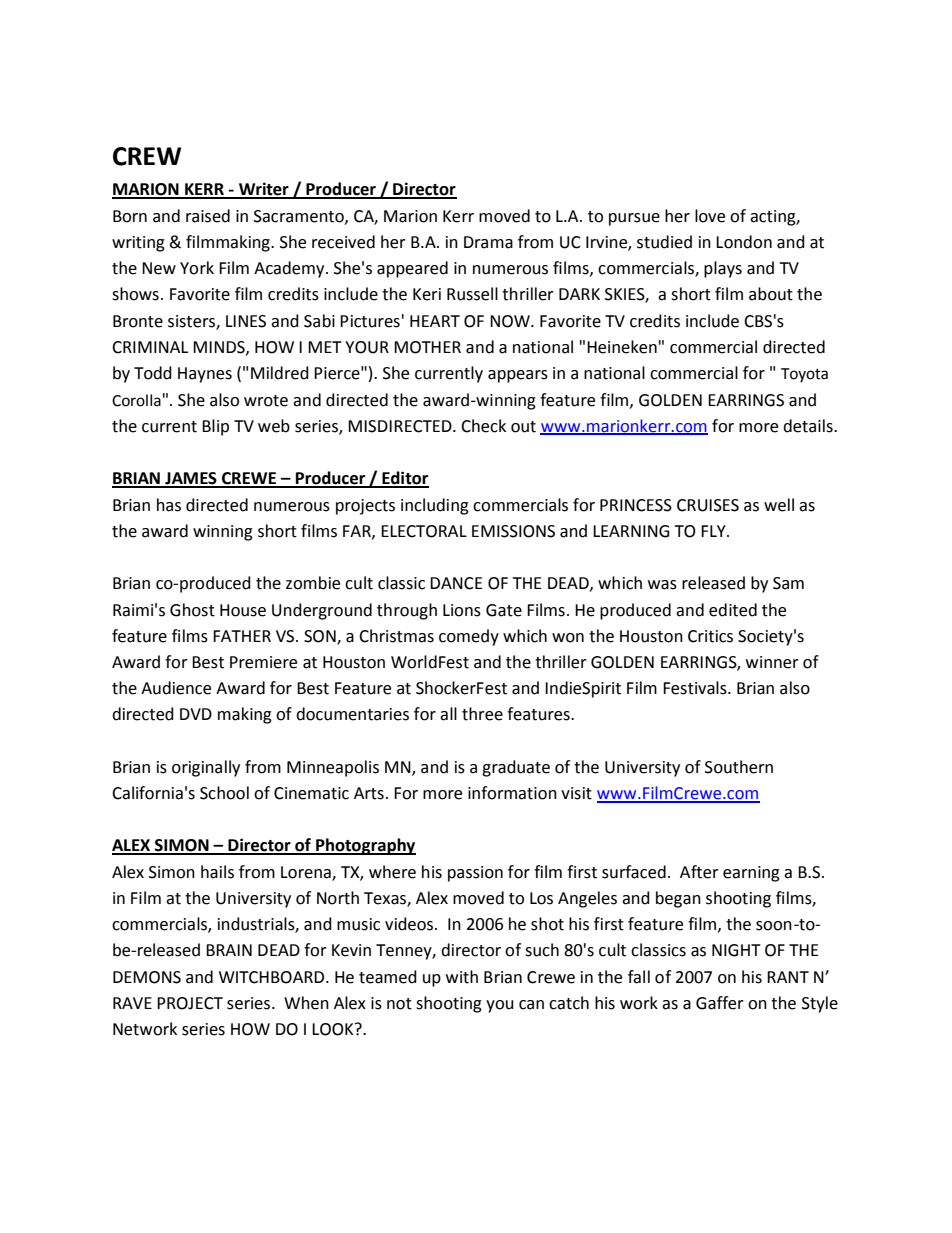 This page has height=1233, width=952. I want to click on love, so click(710, 216).
